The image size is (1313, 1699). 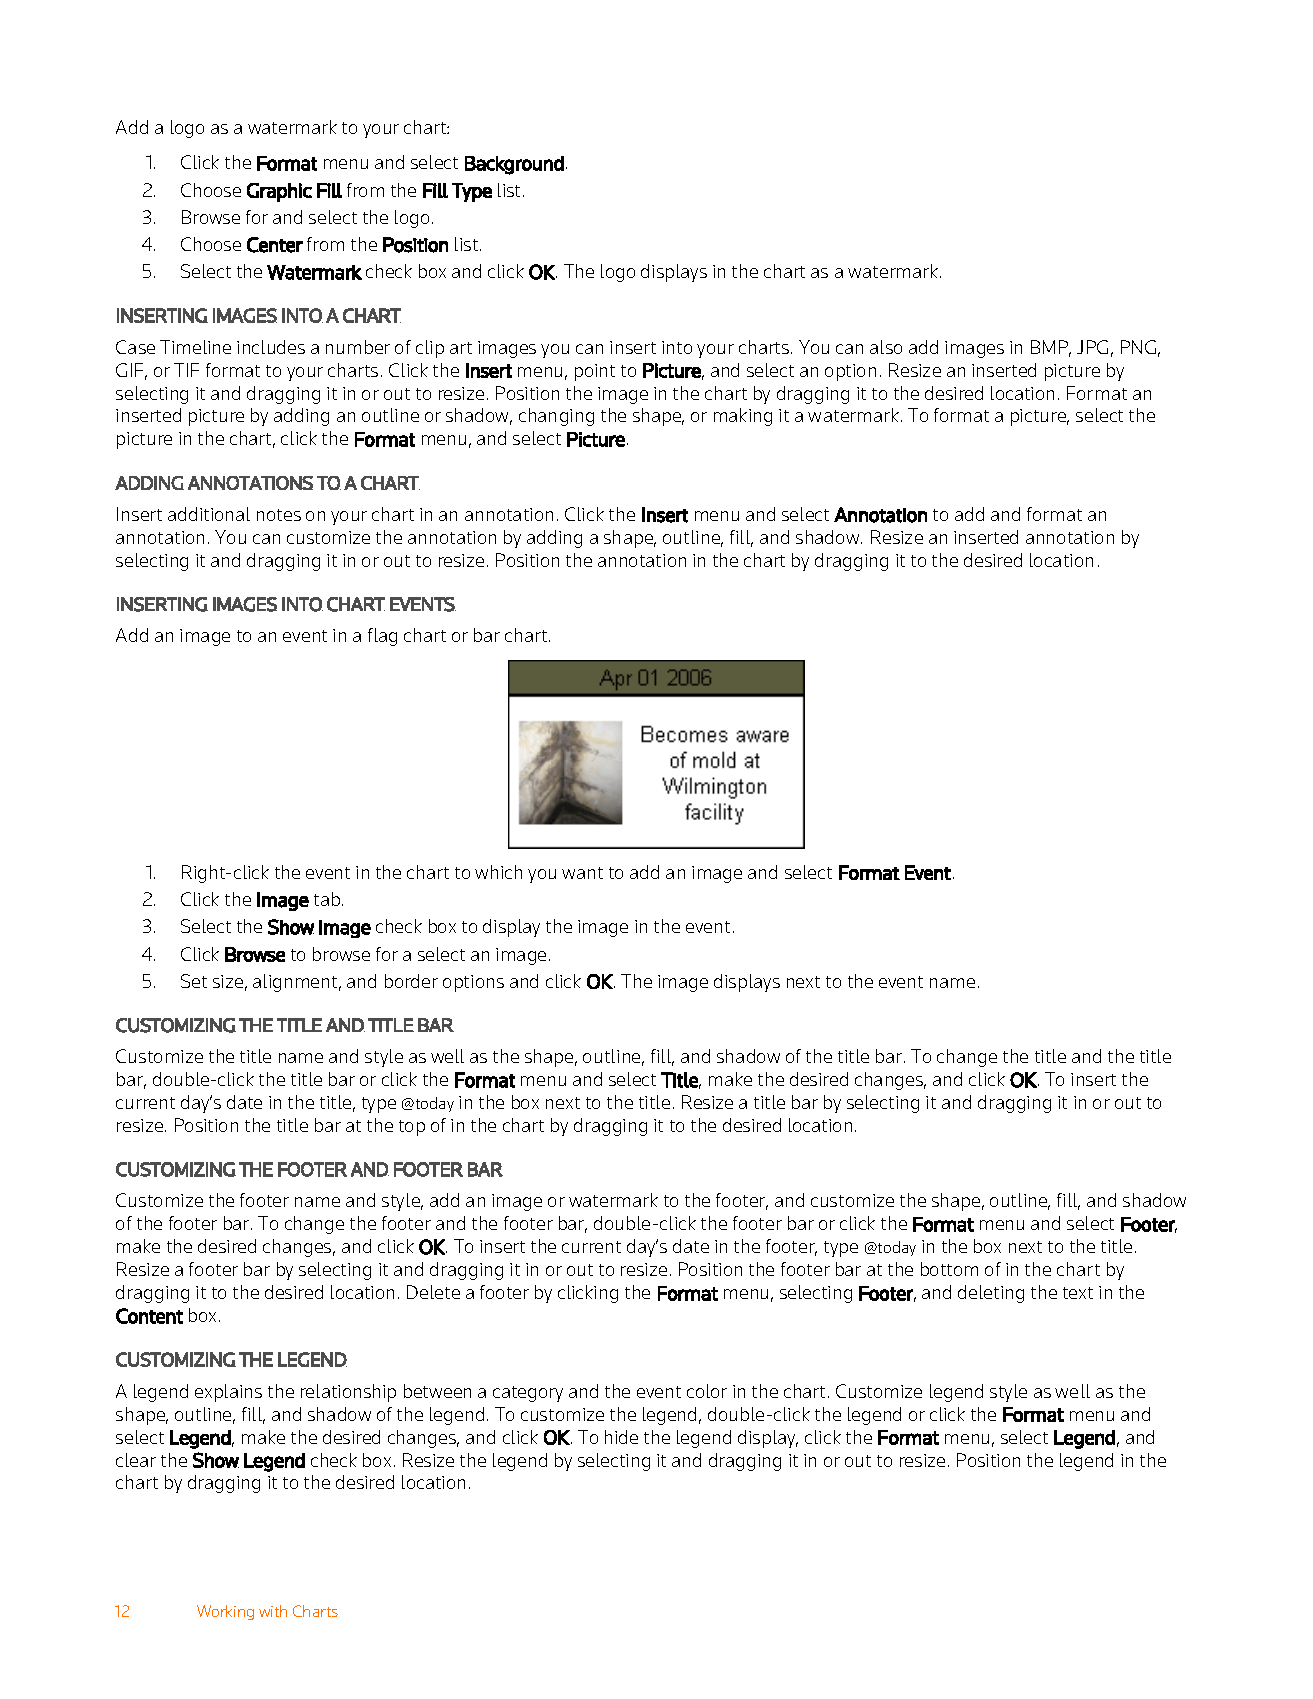 What do you see at coordinates (886, 347) in the page?
I see `also` at bounding box center [886, 347].
